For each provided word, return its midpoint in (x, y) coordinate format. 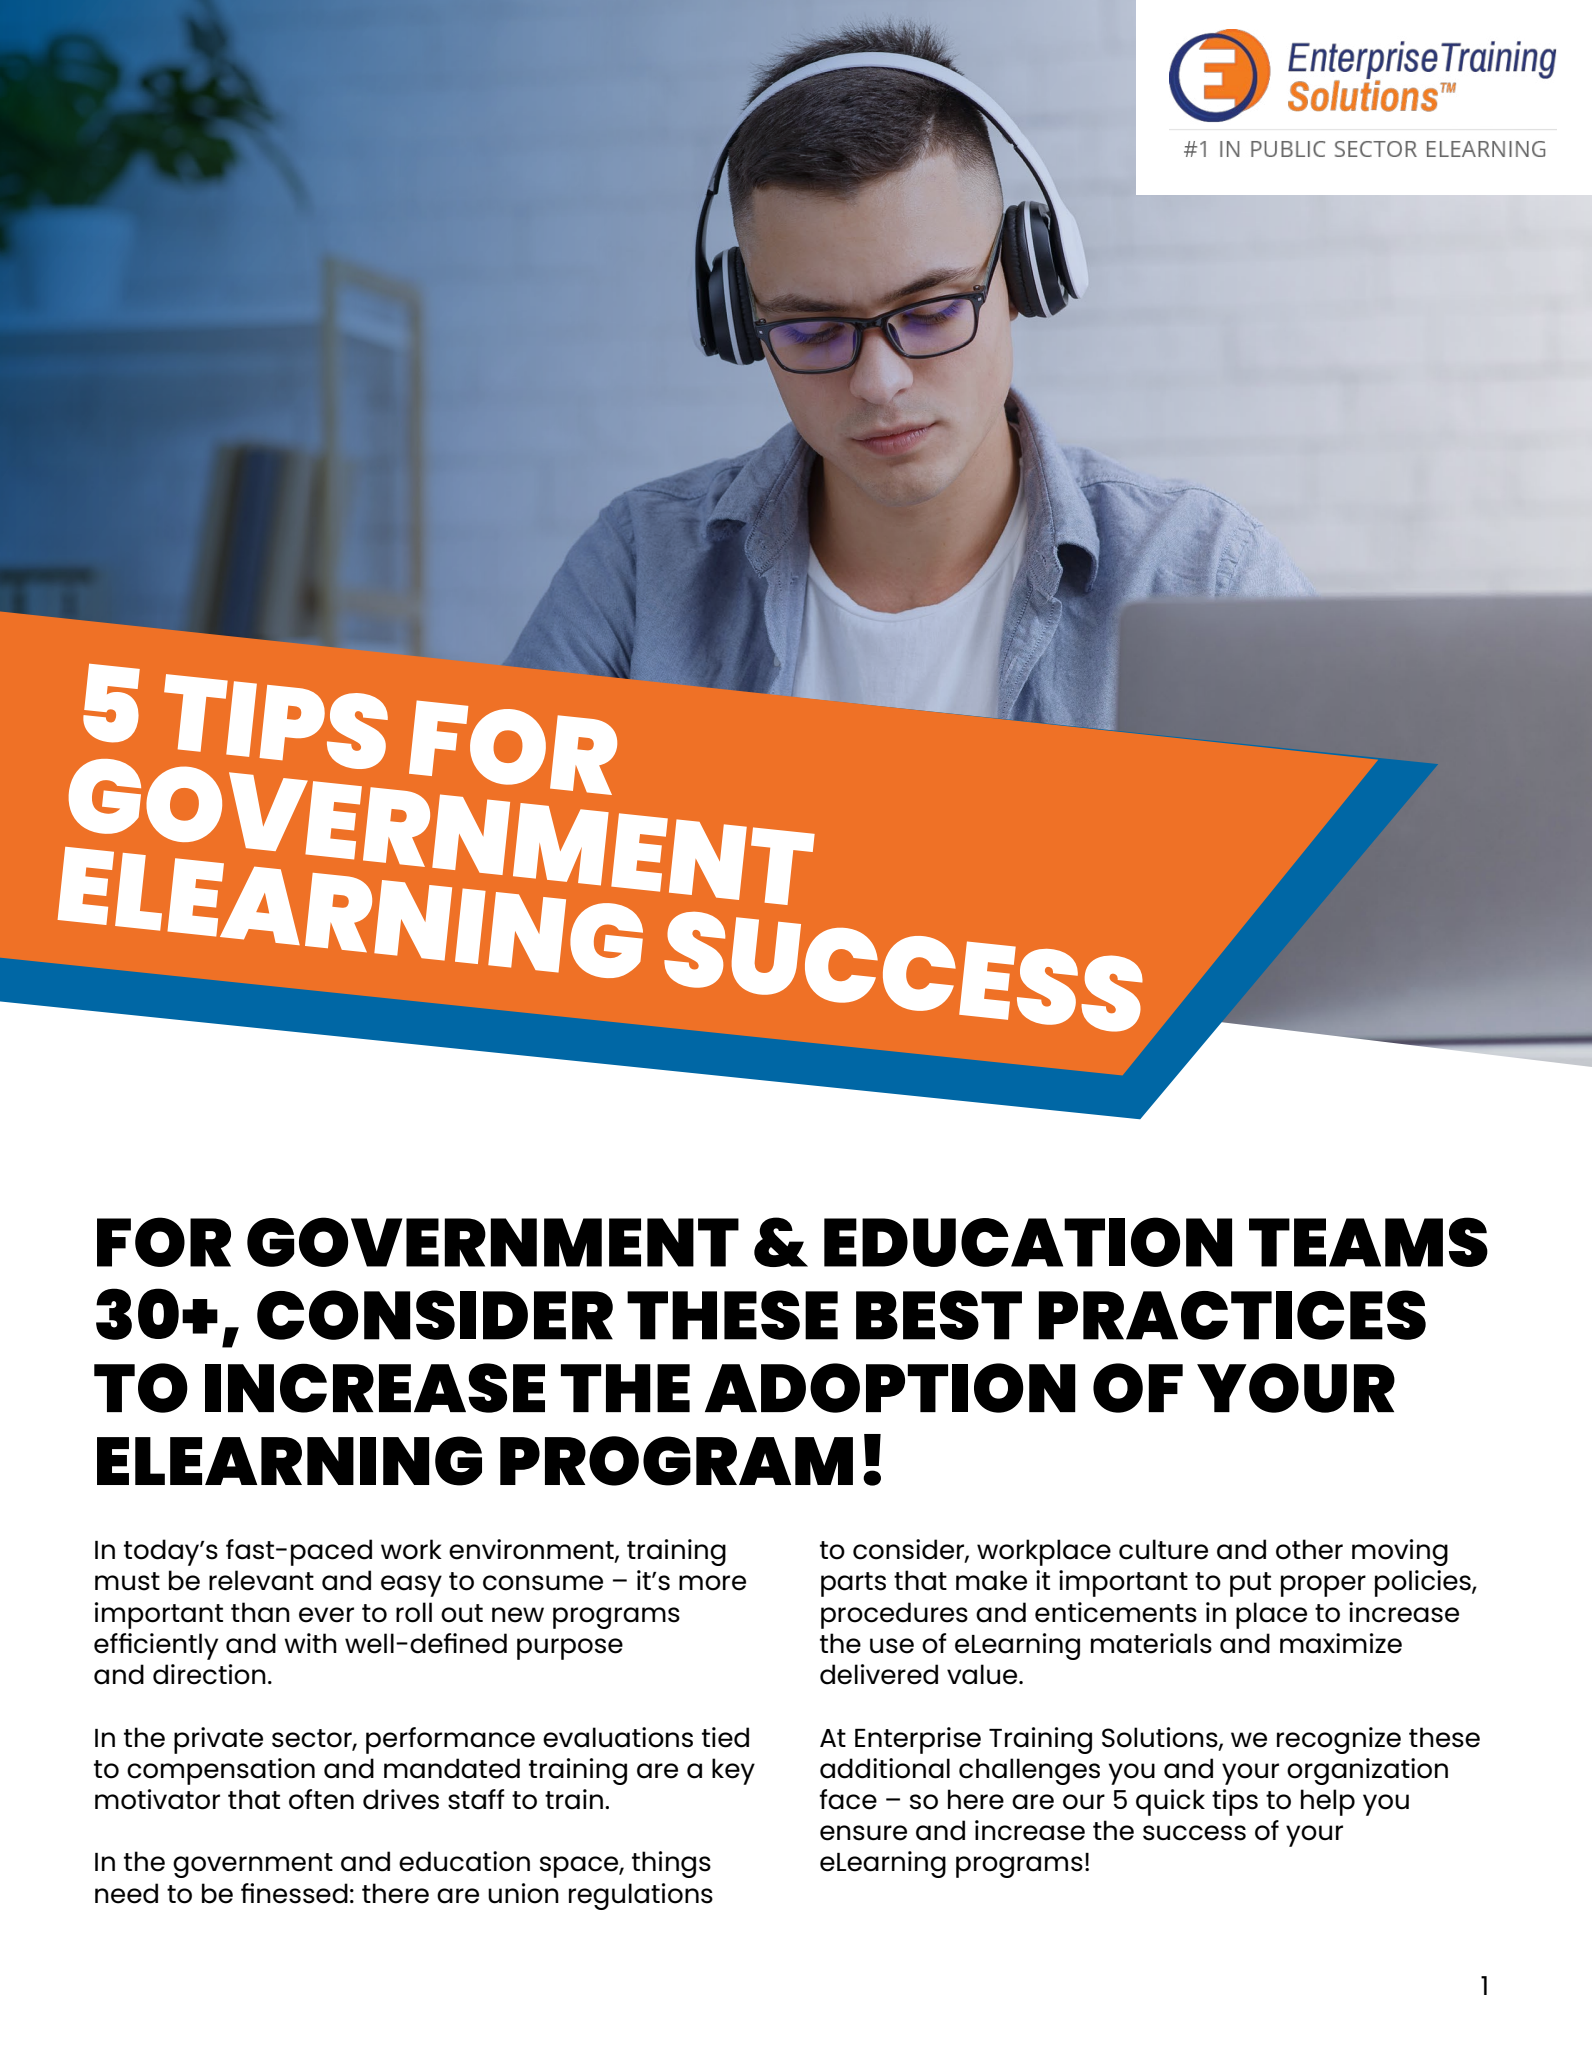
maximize (1341, 1643)
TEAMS (1368, 1242)
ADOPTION (890, 1388)
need (126, 1893)
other (1309, 1549)
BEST (939, 1315)
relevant (261, 1580)
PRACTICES (1232, 1315)
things (671, 1864)
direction (209, 1674)
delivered (879, 1674)
